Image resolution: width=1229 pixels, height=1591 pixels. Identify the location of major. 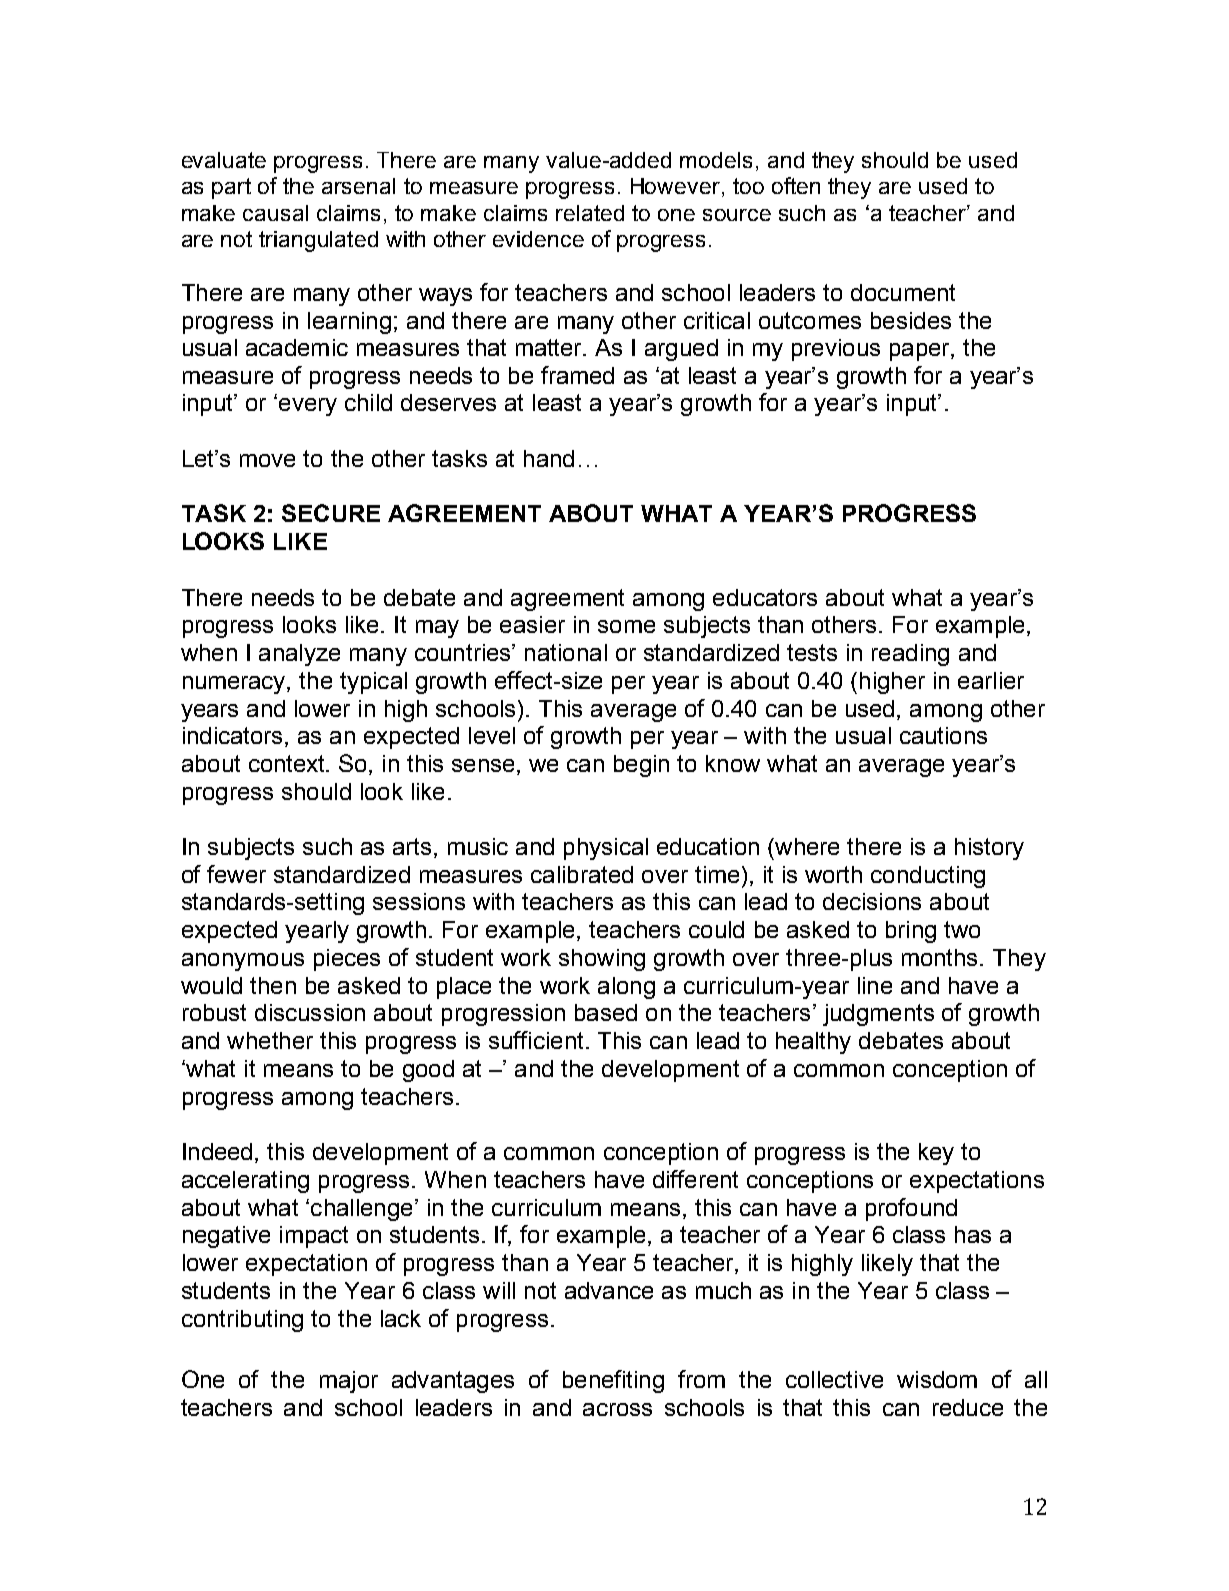
(349, 1382).
